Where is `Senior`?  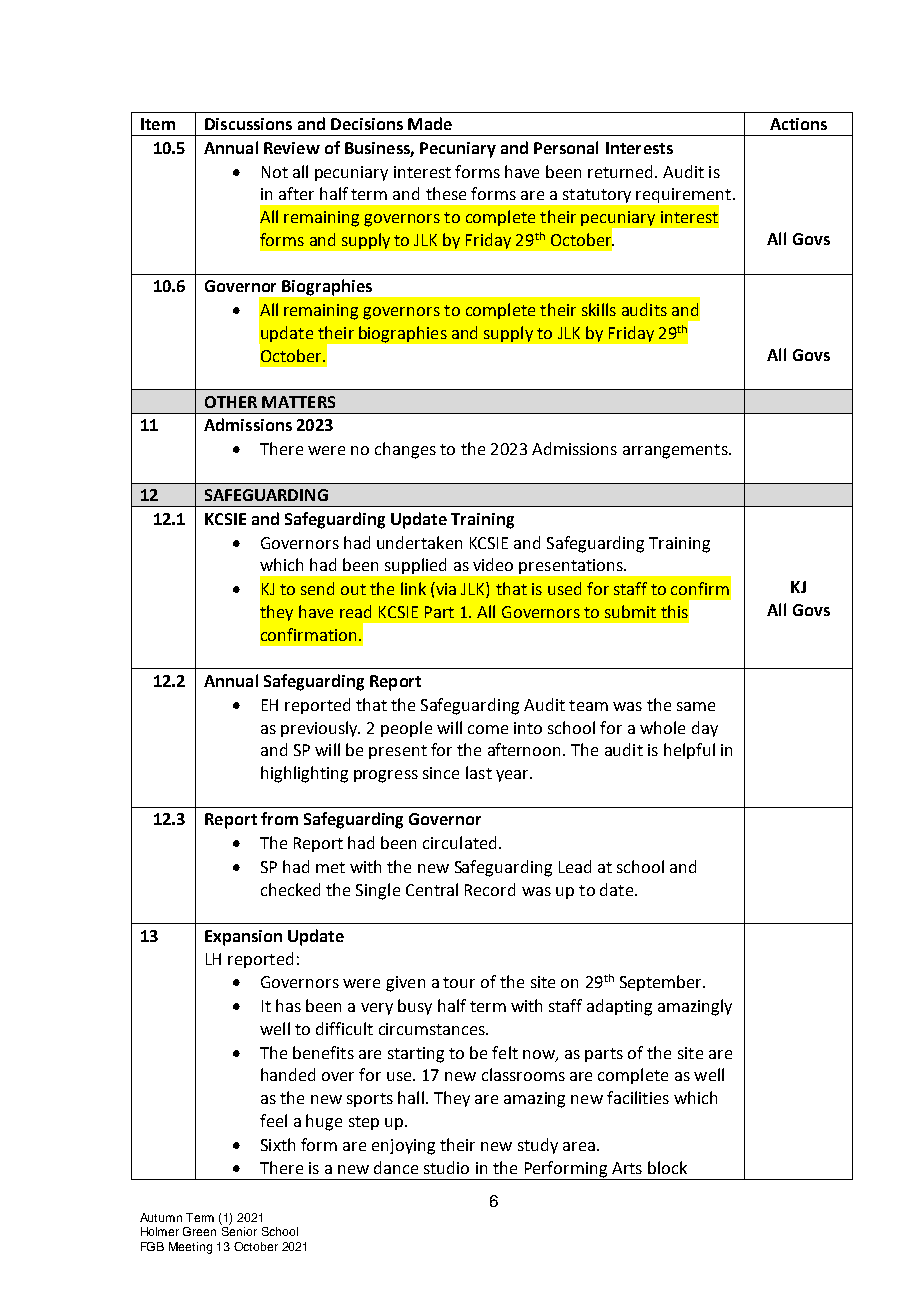 Senior is located at coordinates (239, 1231).
